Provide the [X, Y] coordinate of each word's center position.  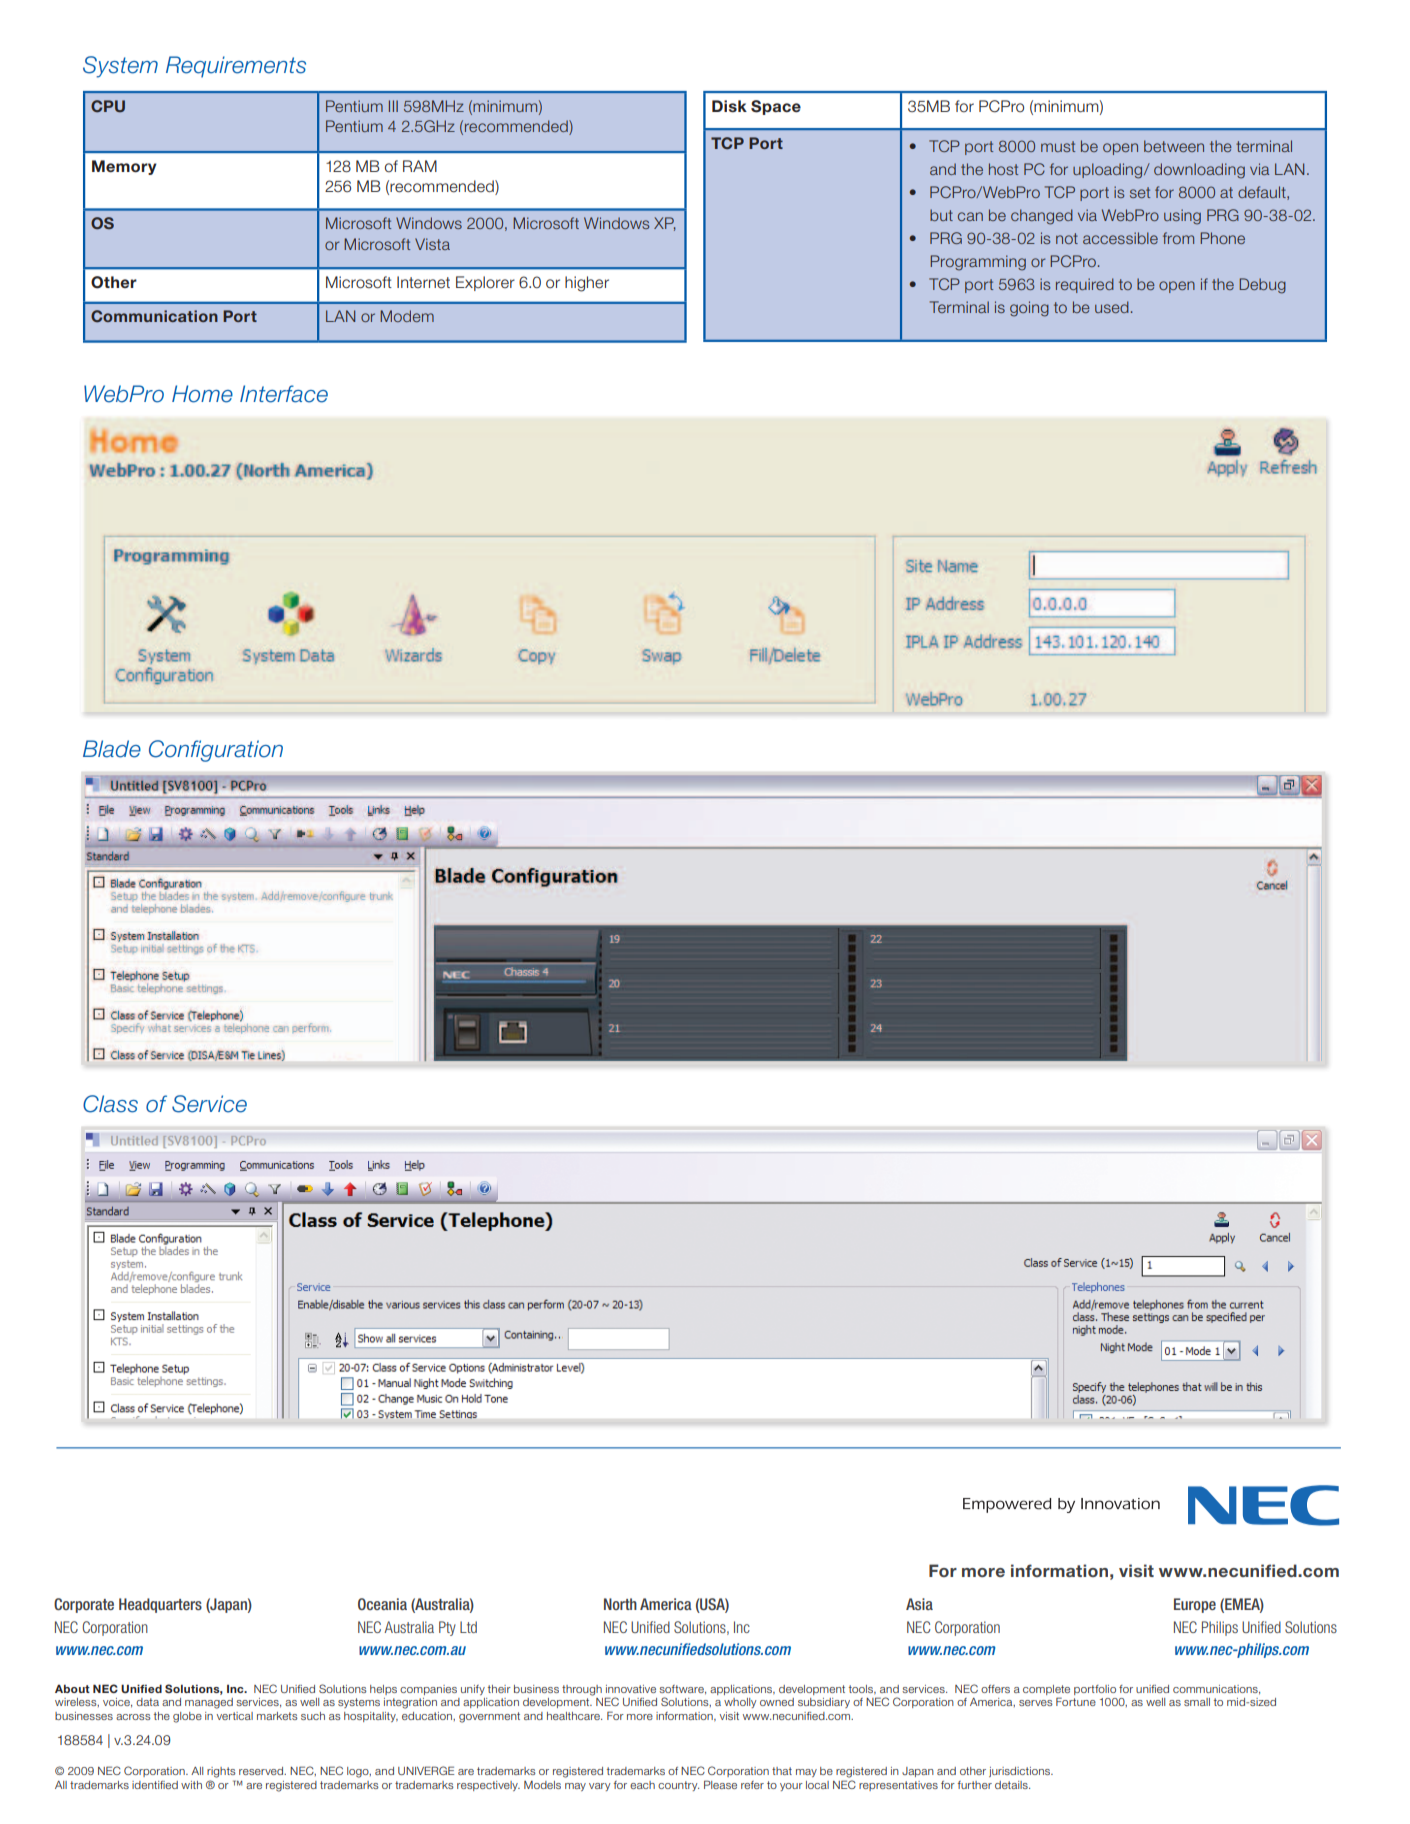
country [678, 1786]
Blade [112, 749]
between [1174, 146]
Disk [729, 106]
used [1112, 307]
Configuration [216, 751]
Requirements [236, 67]
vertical [234, 1716]
